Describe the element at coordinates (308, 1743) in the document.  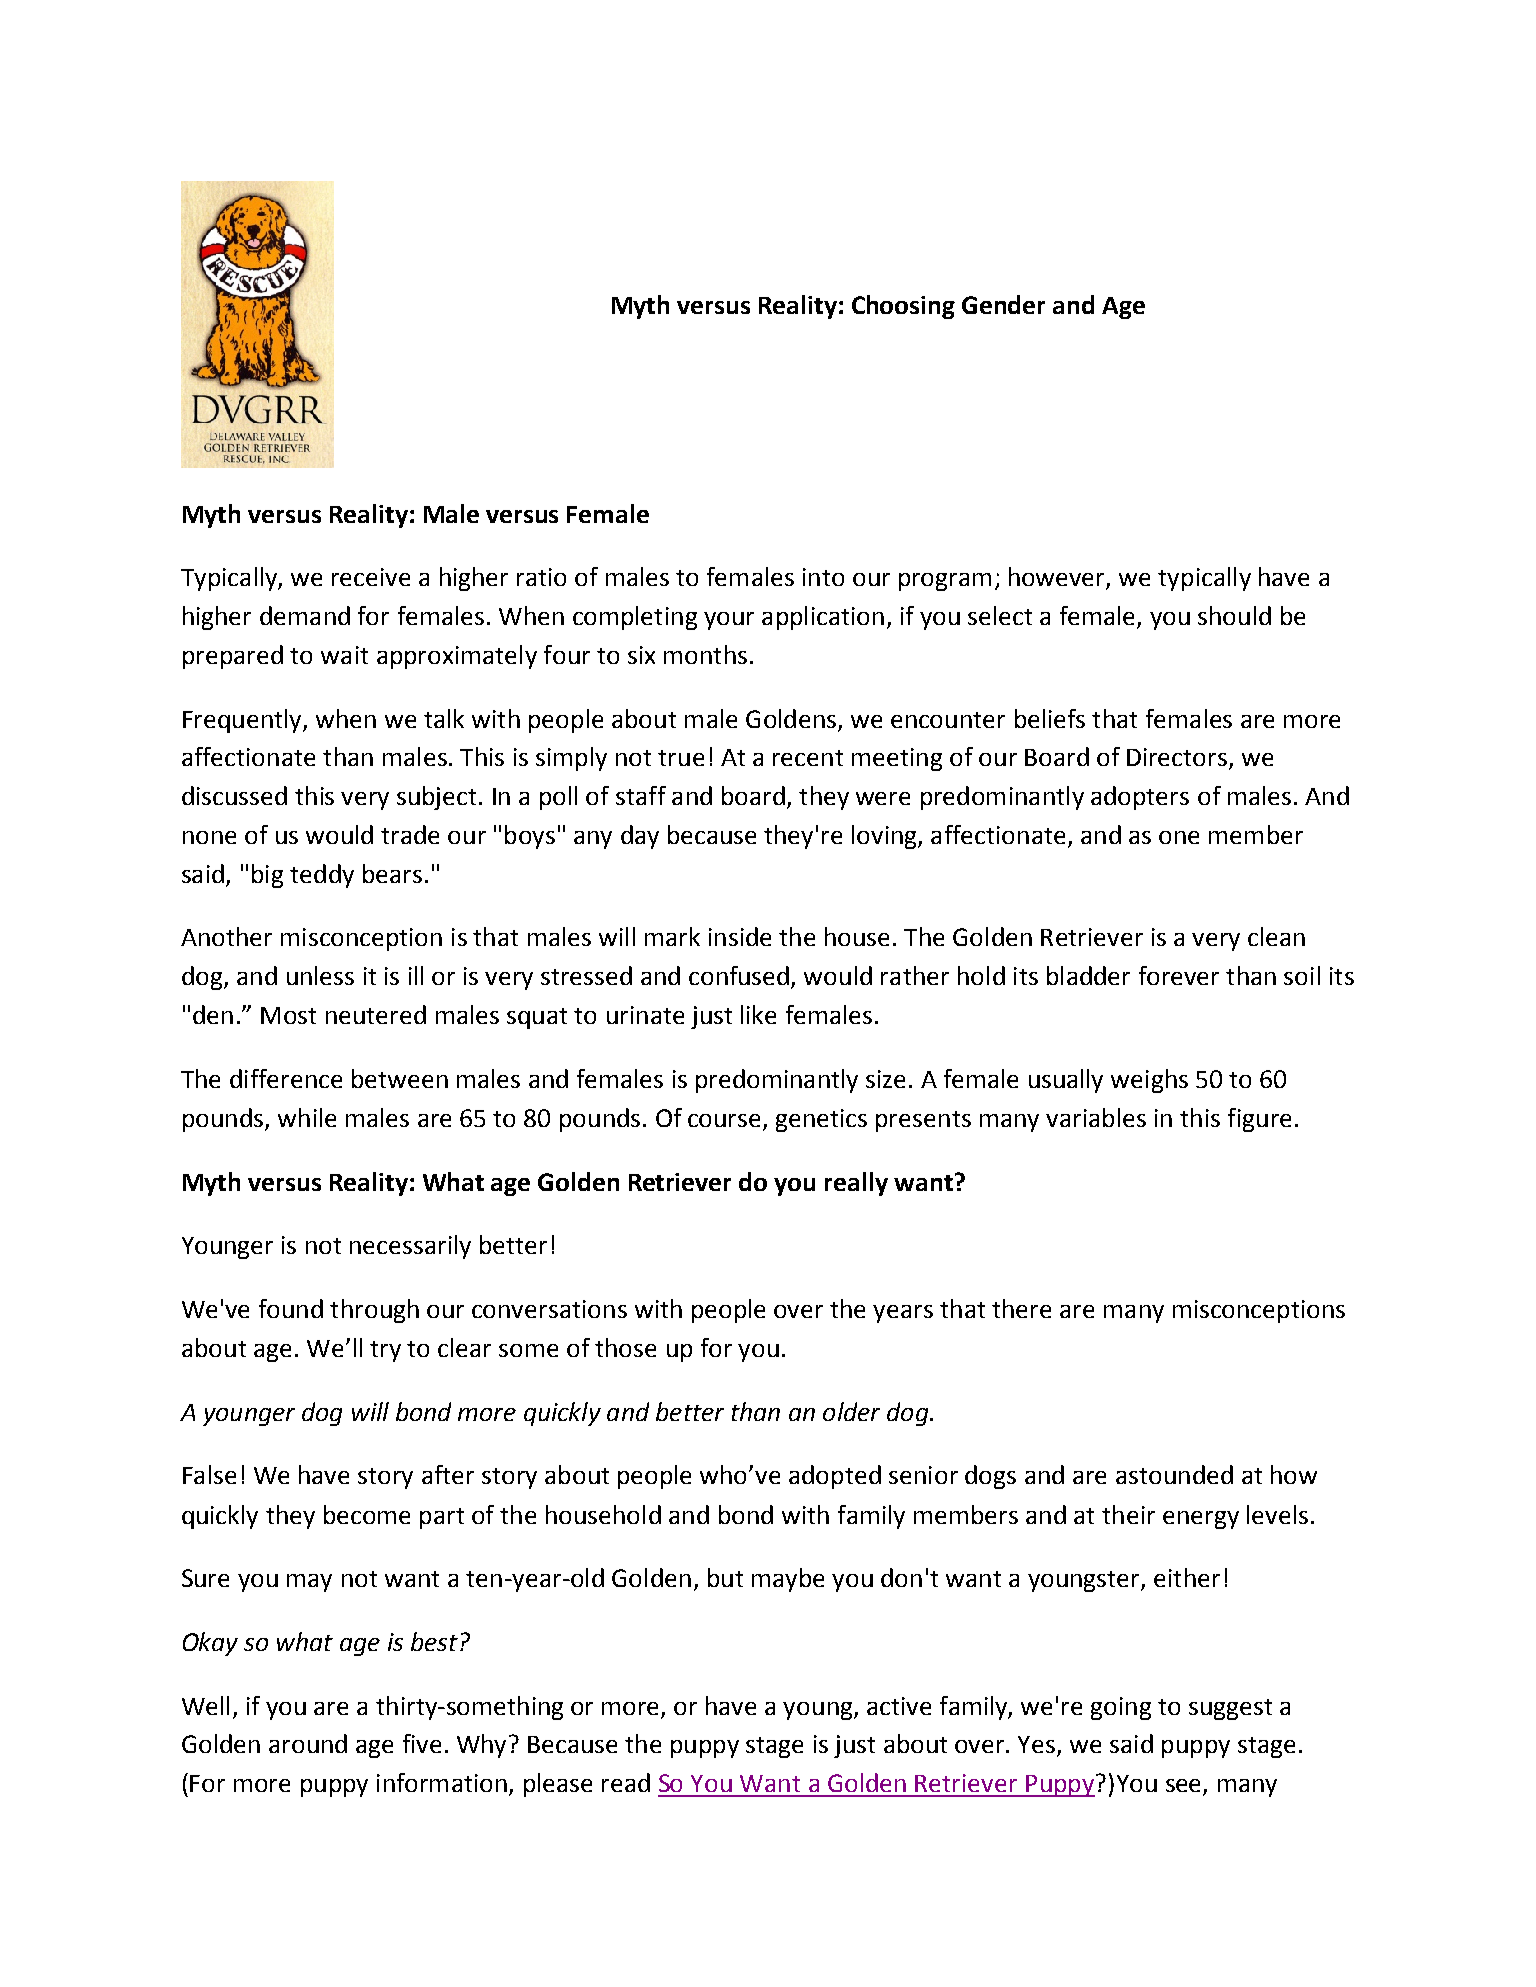
I see `around` at that location.
